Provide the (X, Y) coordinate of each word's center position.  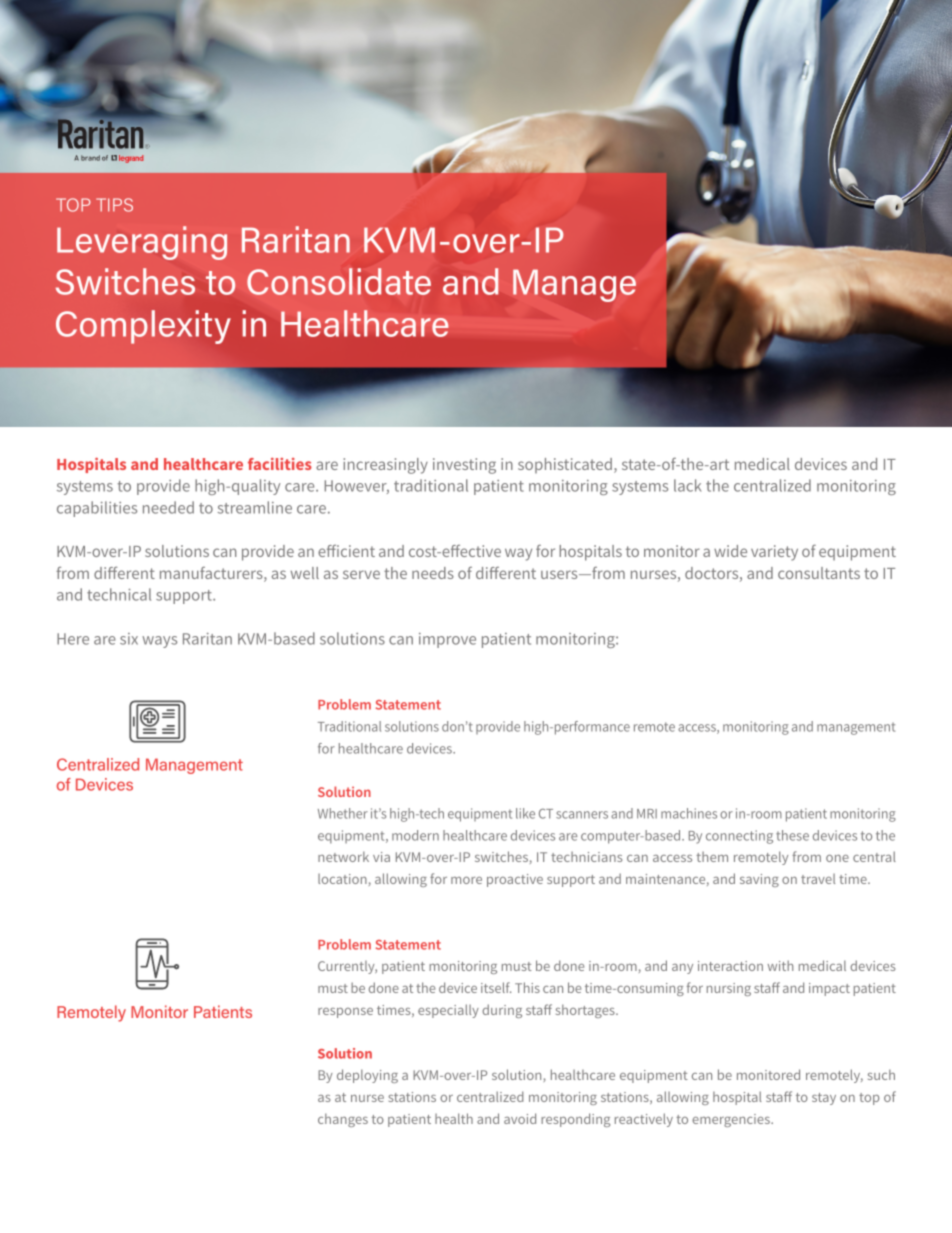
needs (433, 573)
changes (343, 1120)
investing (464, 466)
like (525, 813)
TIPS (114, 205)
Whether (343, 813)
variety (774, 553)
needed (168, 507)
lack (687, 485)
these (792, 835)
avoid (520, 1118)
